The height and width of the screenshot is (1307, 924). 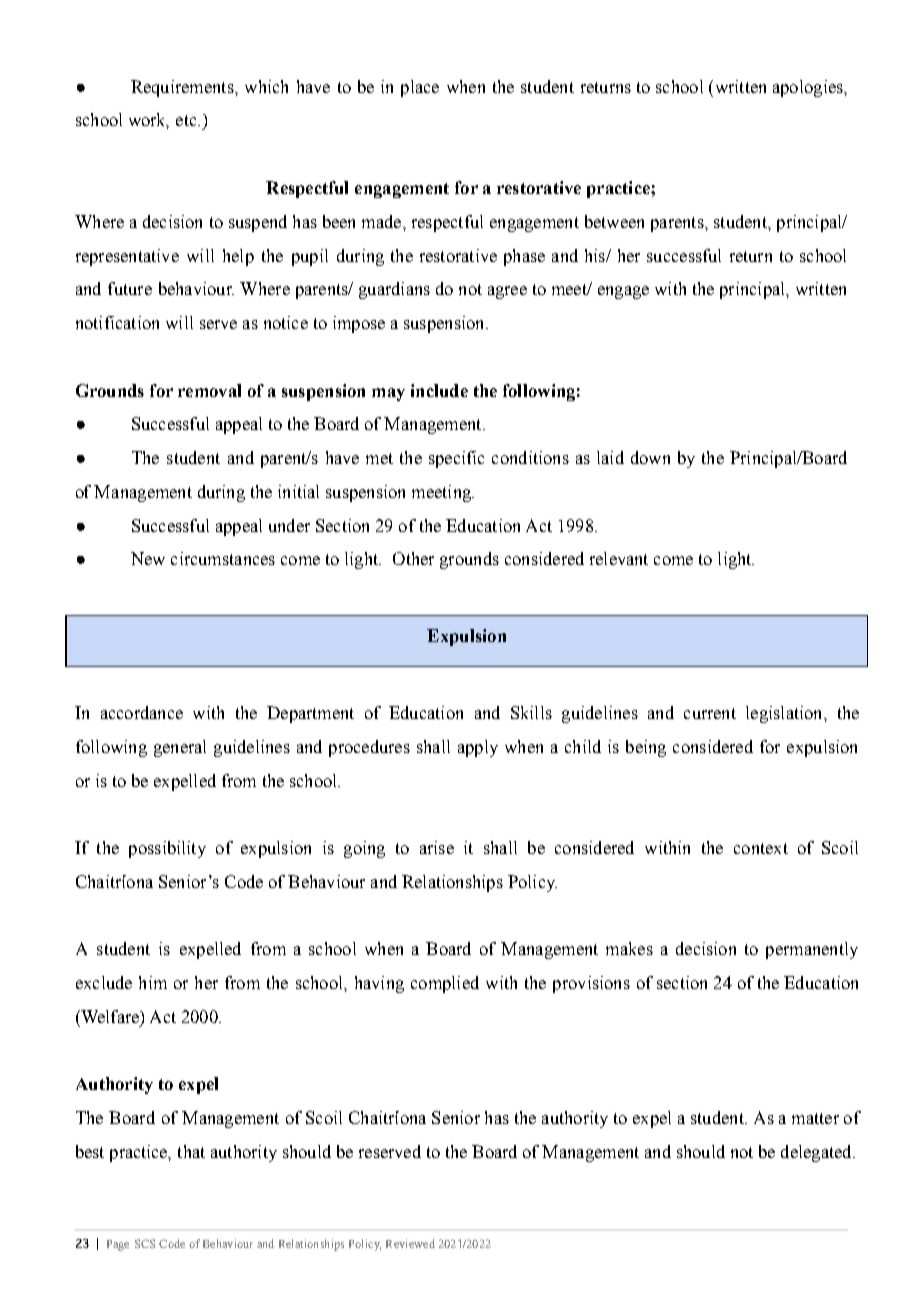 I want to click on etc, so click(x=187, y=120).
